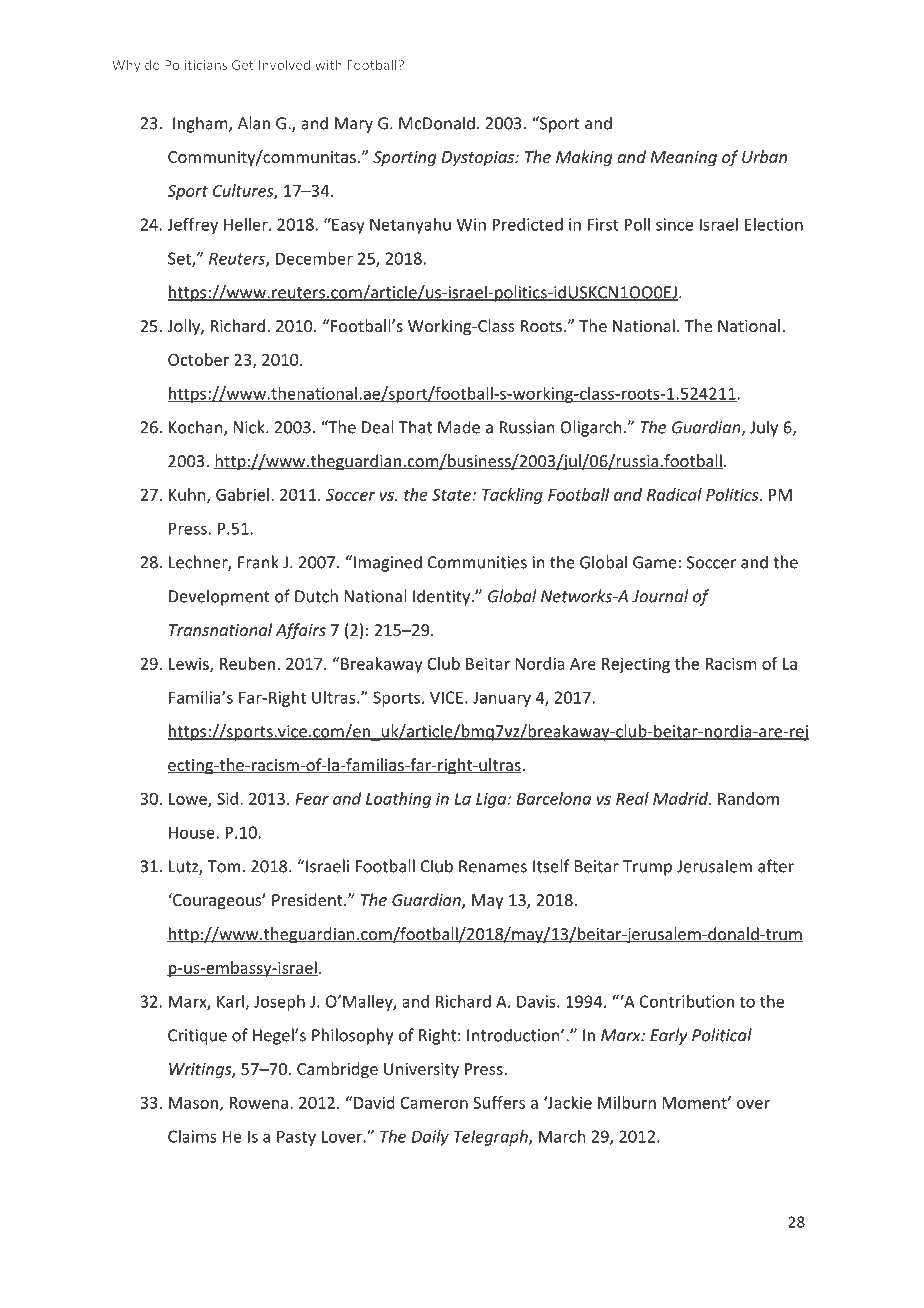 The image size is (924, 1308). What do you see at coordinates (354, 125) in the page?
I see `Mary` at bounding box center [354, 125].
